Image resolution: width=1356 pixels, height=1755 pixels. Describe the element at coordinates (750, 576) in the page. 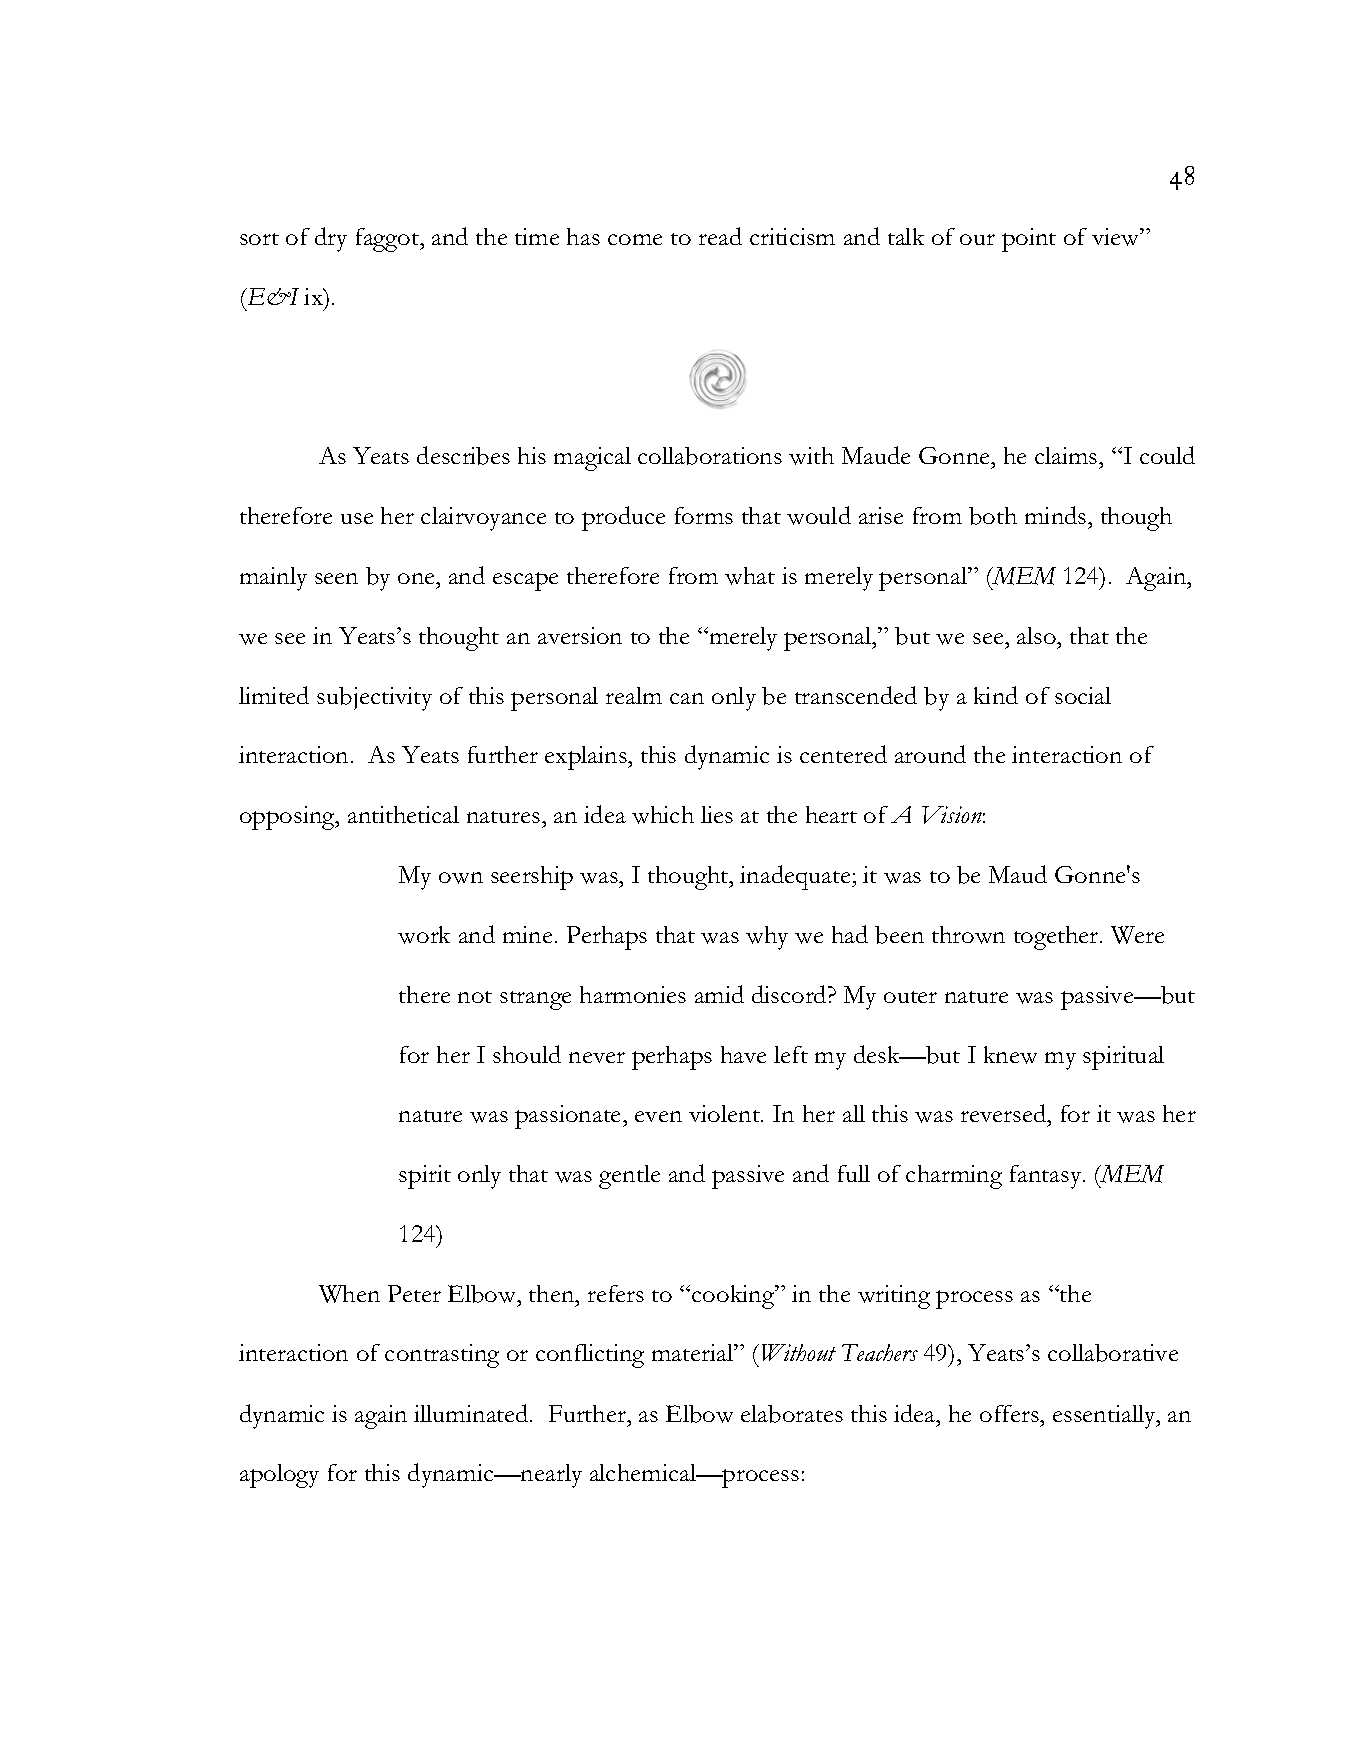

I see `what` at that location.
